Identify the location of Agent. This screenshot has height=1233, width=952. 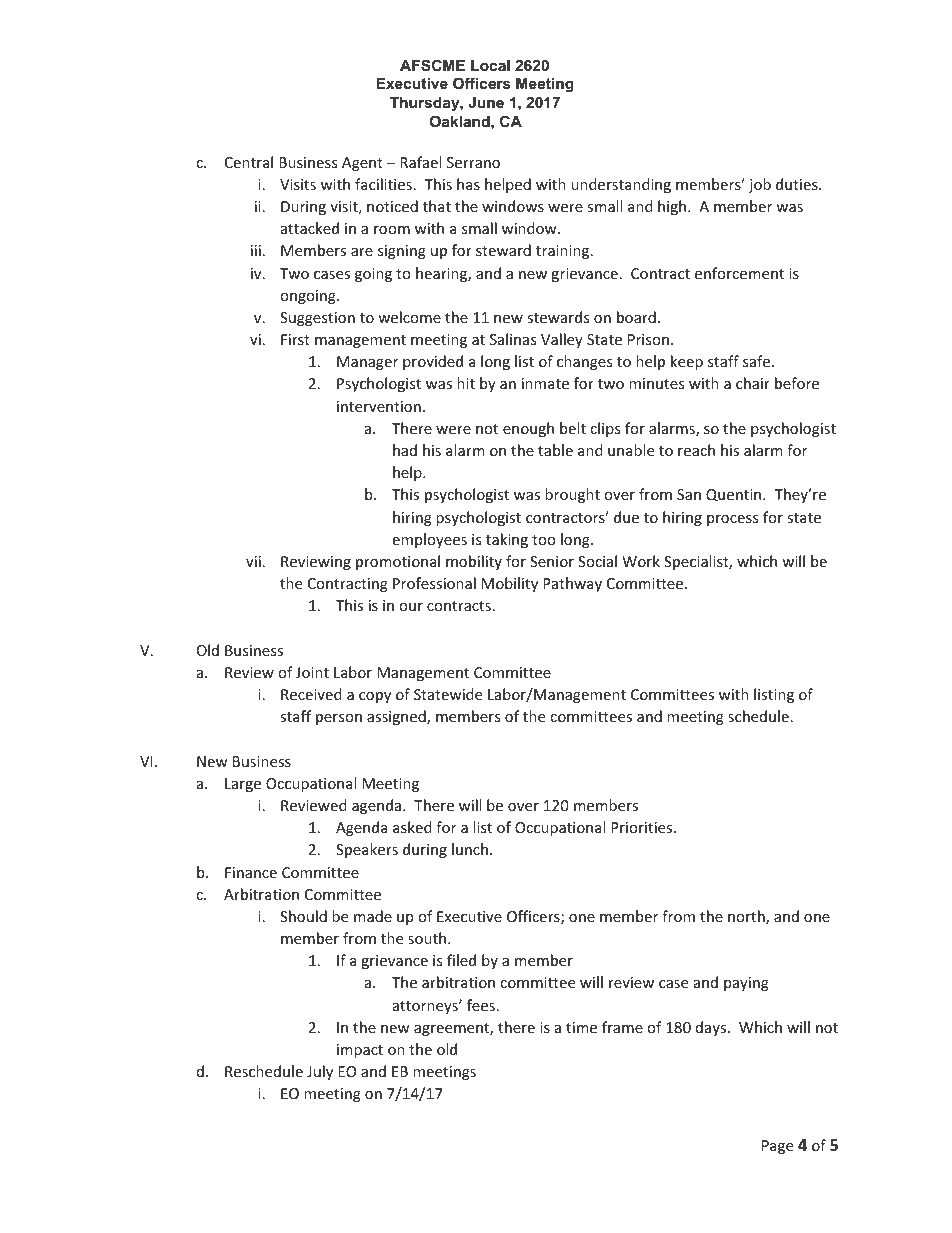
(362, 164).
